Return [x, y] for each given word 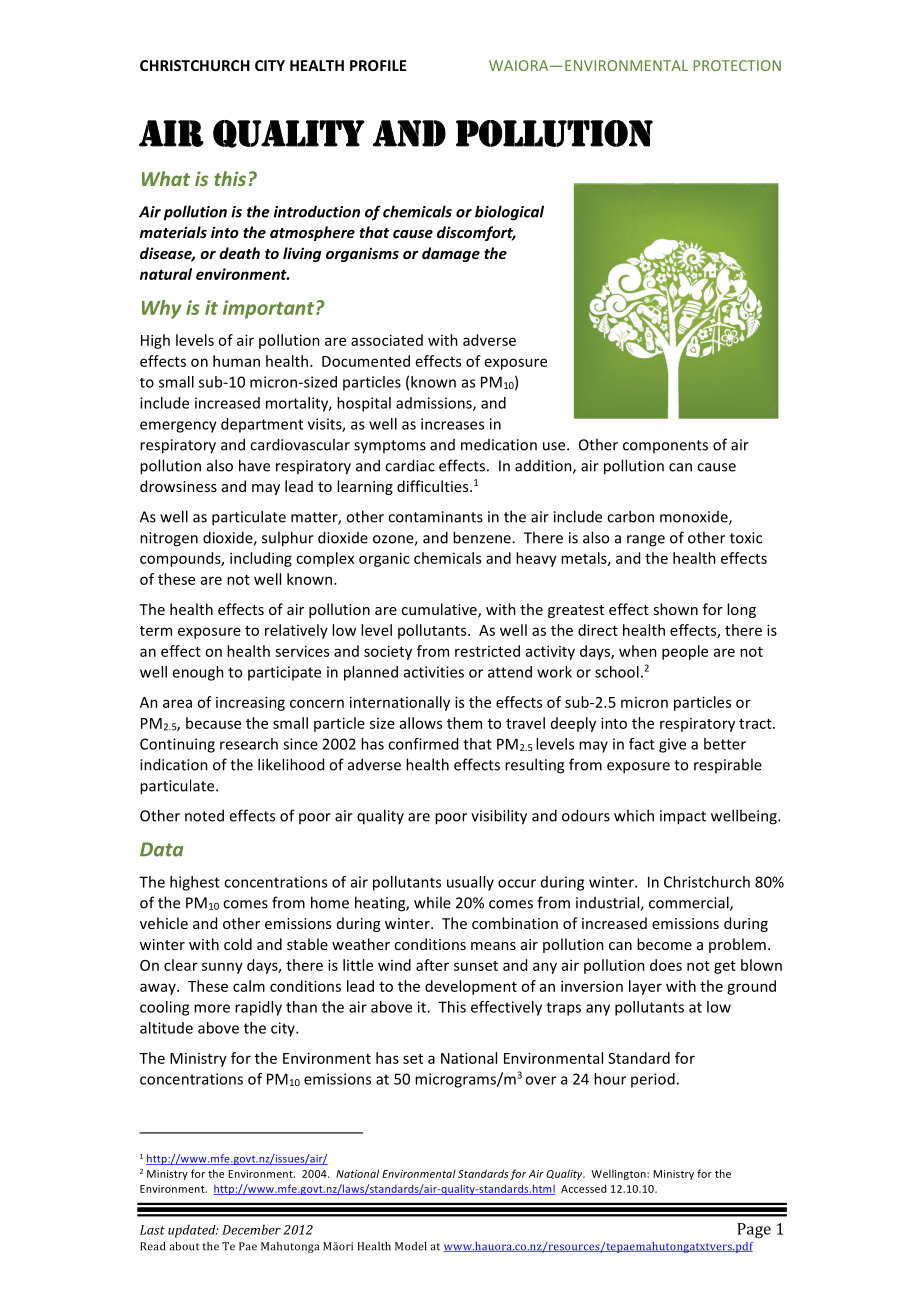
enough [198, 673]
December [251, 1229]
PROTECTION [737, 65]
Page [754, 1230]
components [665, 446]
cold [238, 944]
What [166, 178]
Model [411, 1246]
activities [434, 672]
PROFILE [378, 65]
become [664, 944]
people [685, 652]
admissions [435, 404]
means [493, 946]
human [236, 361]
